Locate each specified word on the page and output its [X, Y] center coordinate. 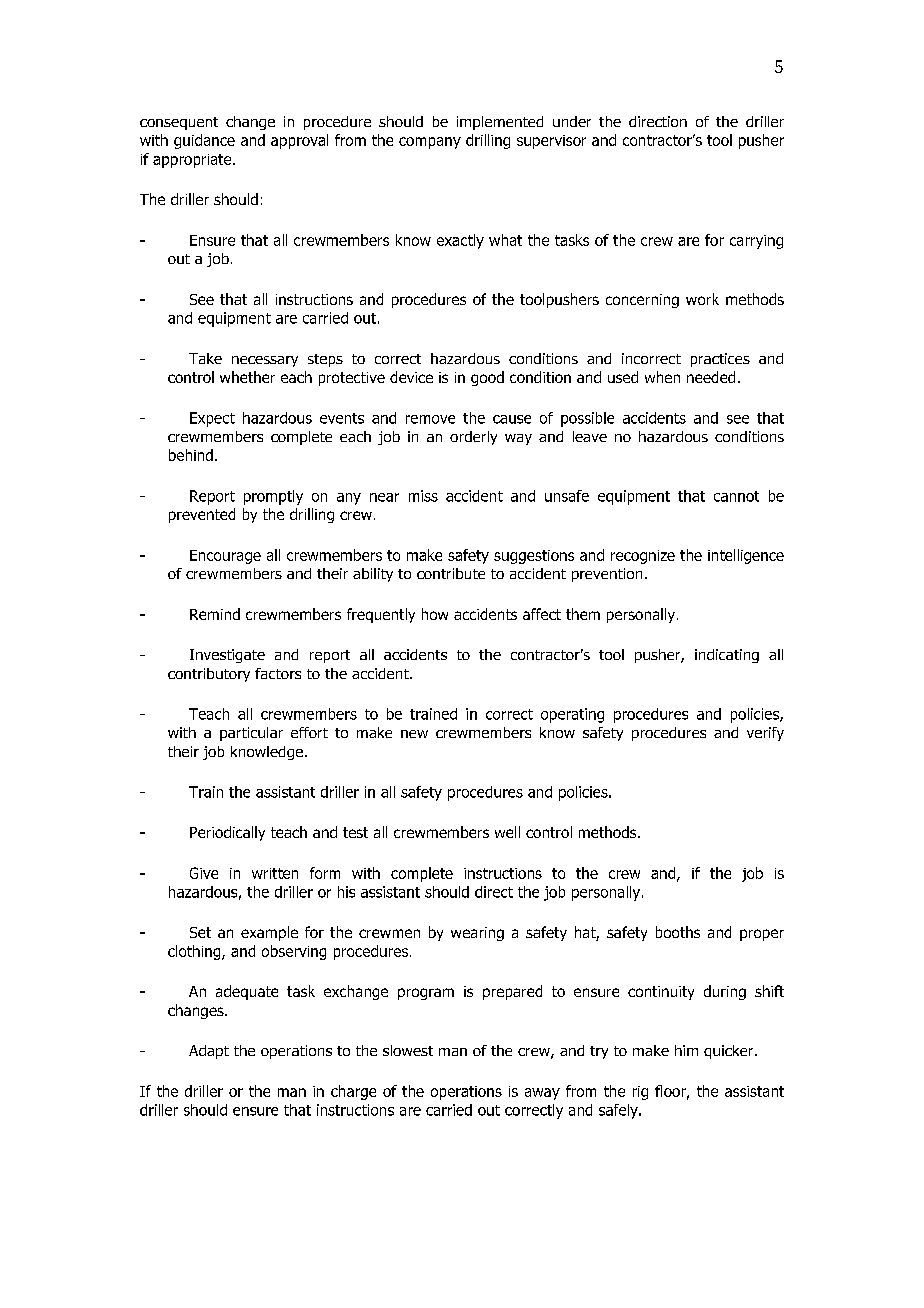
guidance [204, 141]
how [435, 614]
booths [678, 932]
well [507, 832]
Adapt [209, 1052]
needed [711, 377]
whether [247, 377]
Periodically [227, 833]
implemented [500, 123]
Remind [215, 614]
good [487, 378]
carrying [756, 242]
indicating [727, 656]
